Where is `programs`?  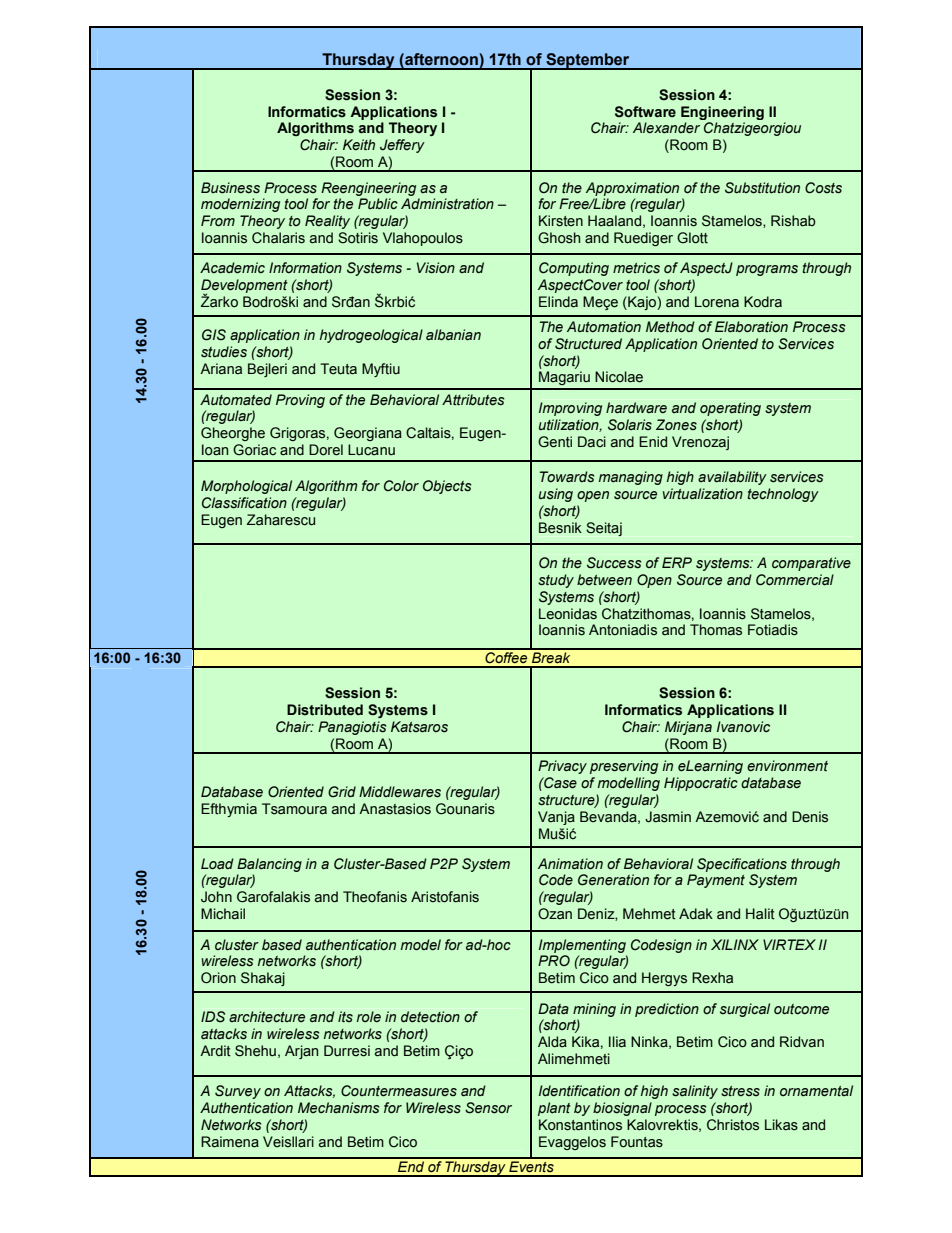
programs is located at coordinates (767, 270).
